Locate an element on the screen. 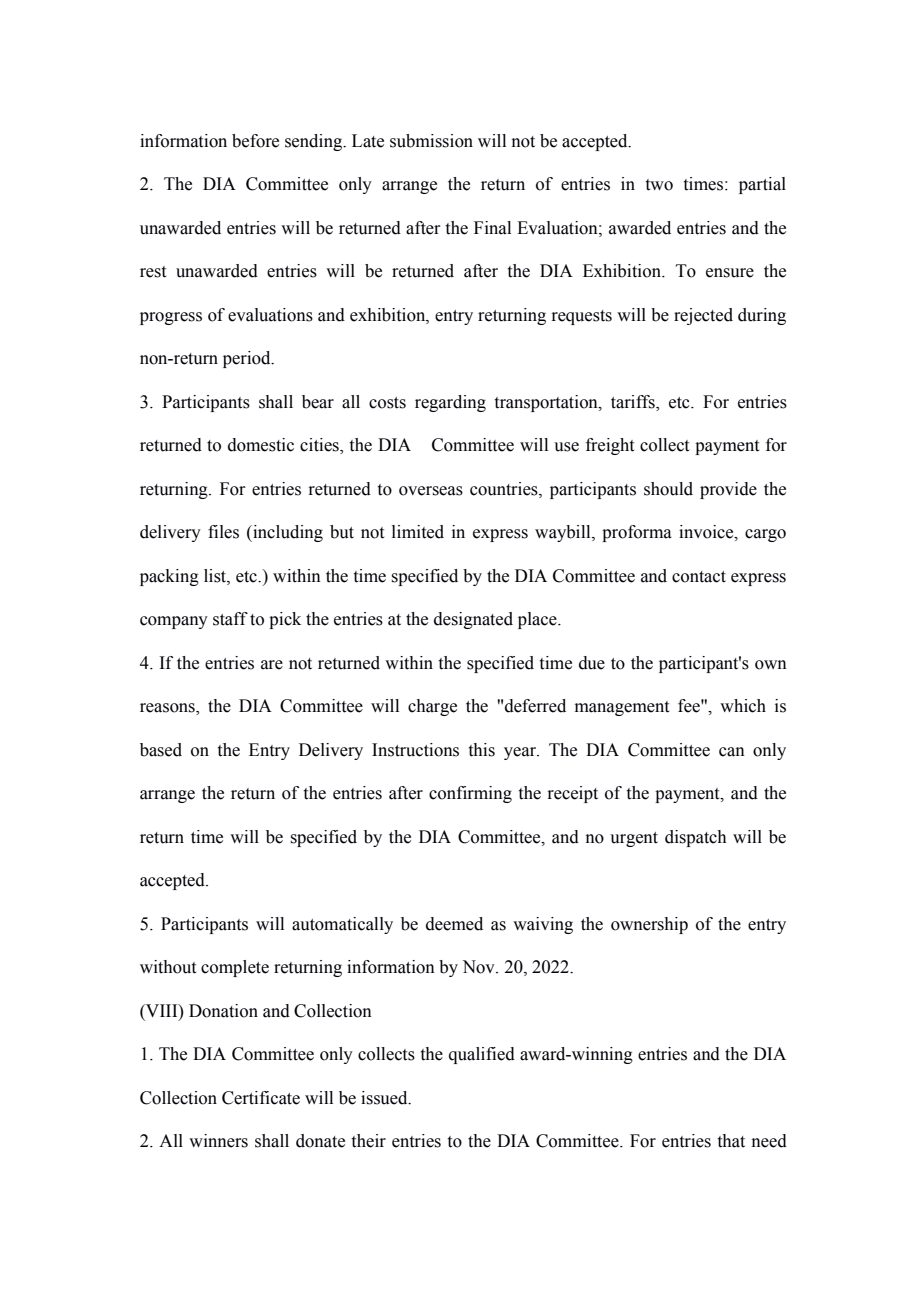 The width and height of the screenshot is (924, 1308). qualified is located at coordinates (482, 1055).
